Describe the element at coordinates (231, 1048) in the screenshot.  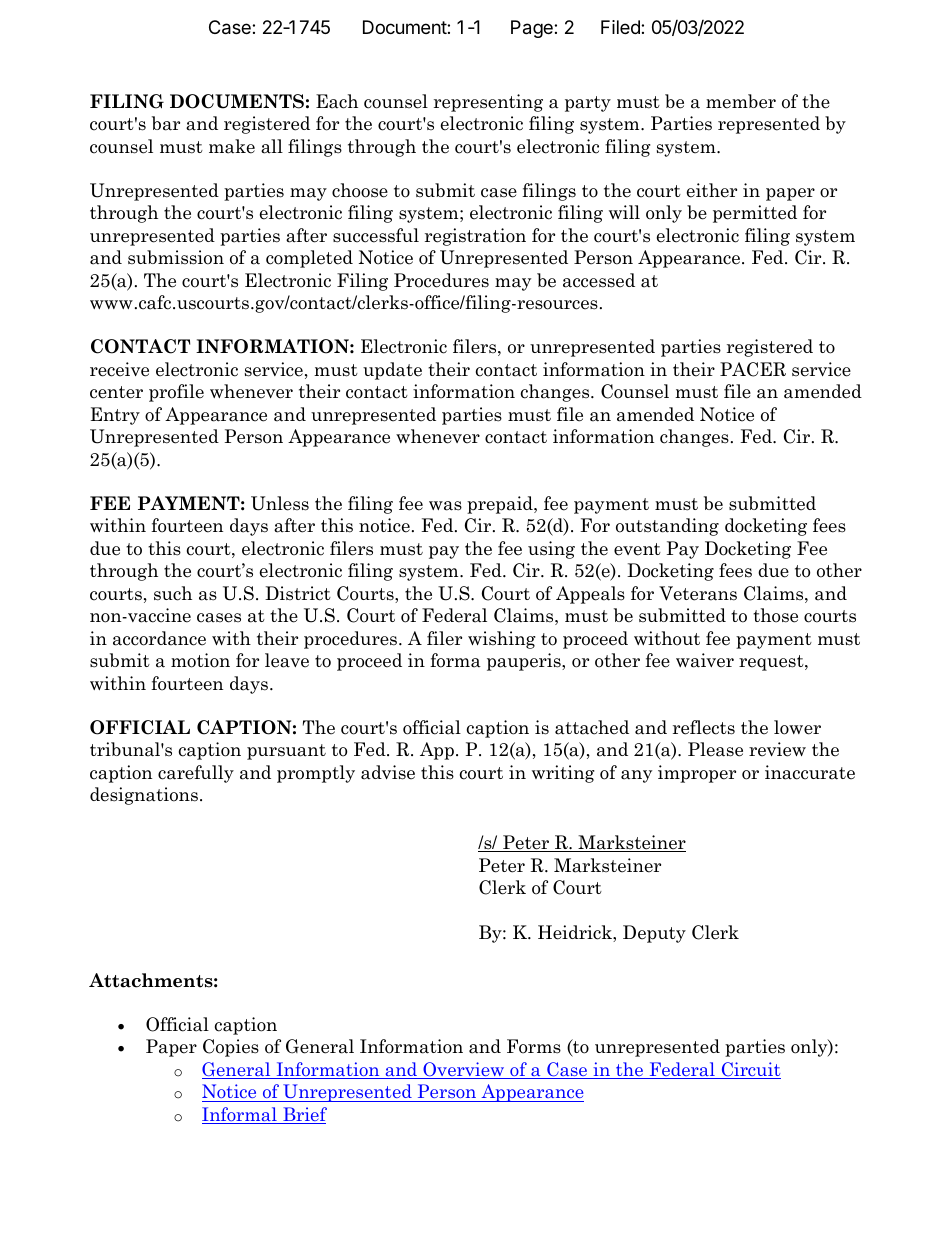
I see `Copies` at that location.
